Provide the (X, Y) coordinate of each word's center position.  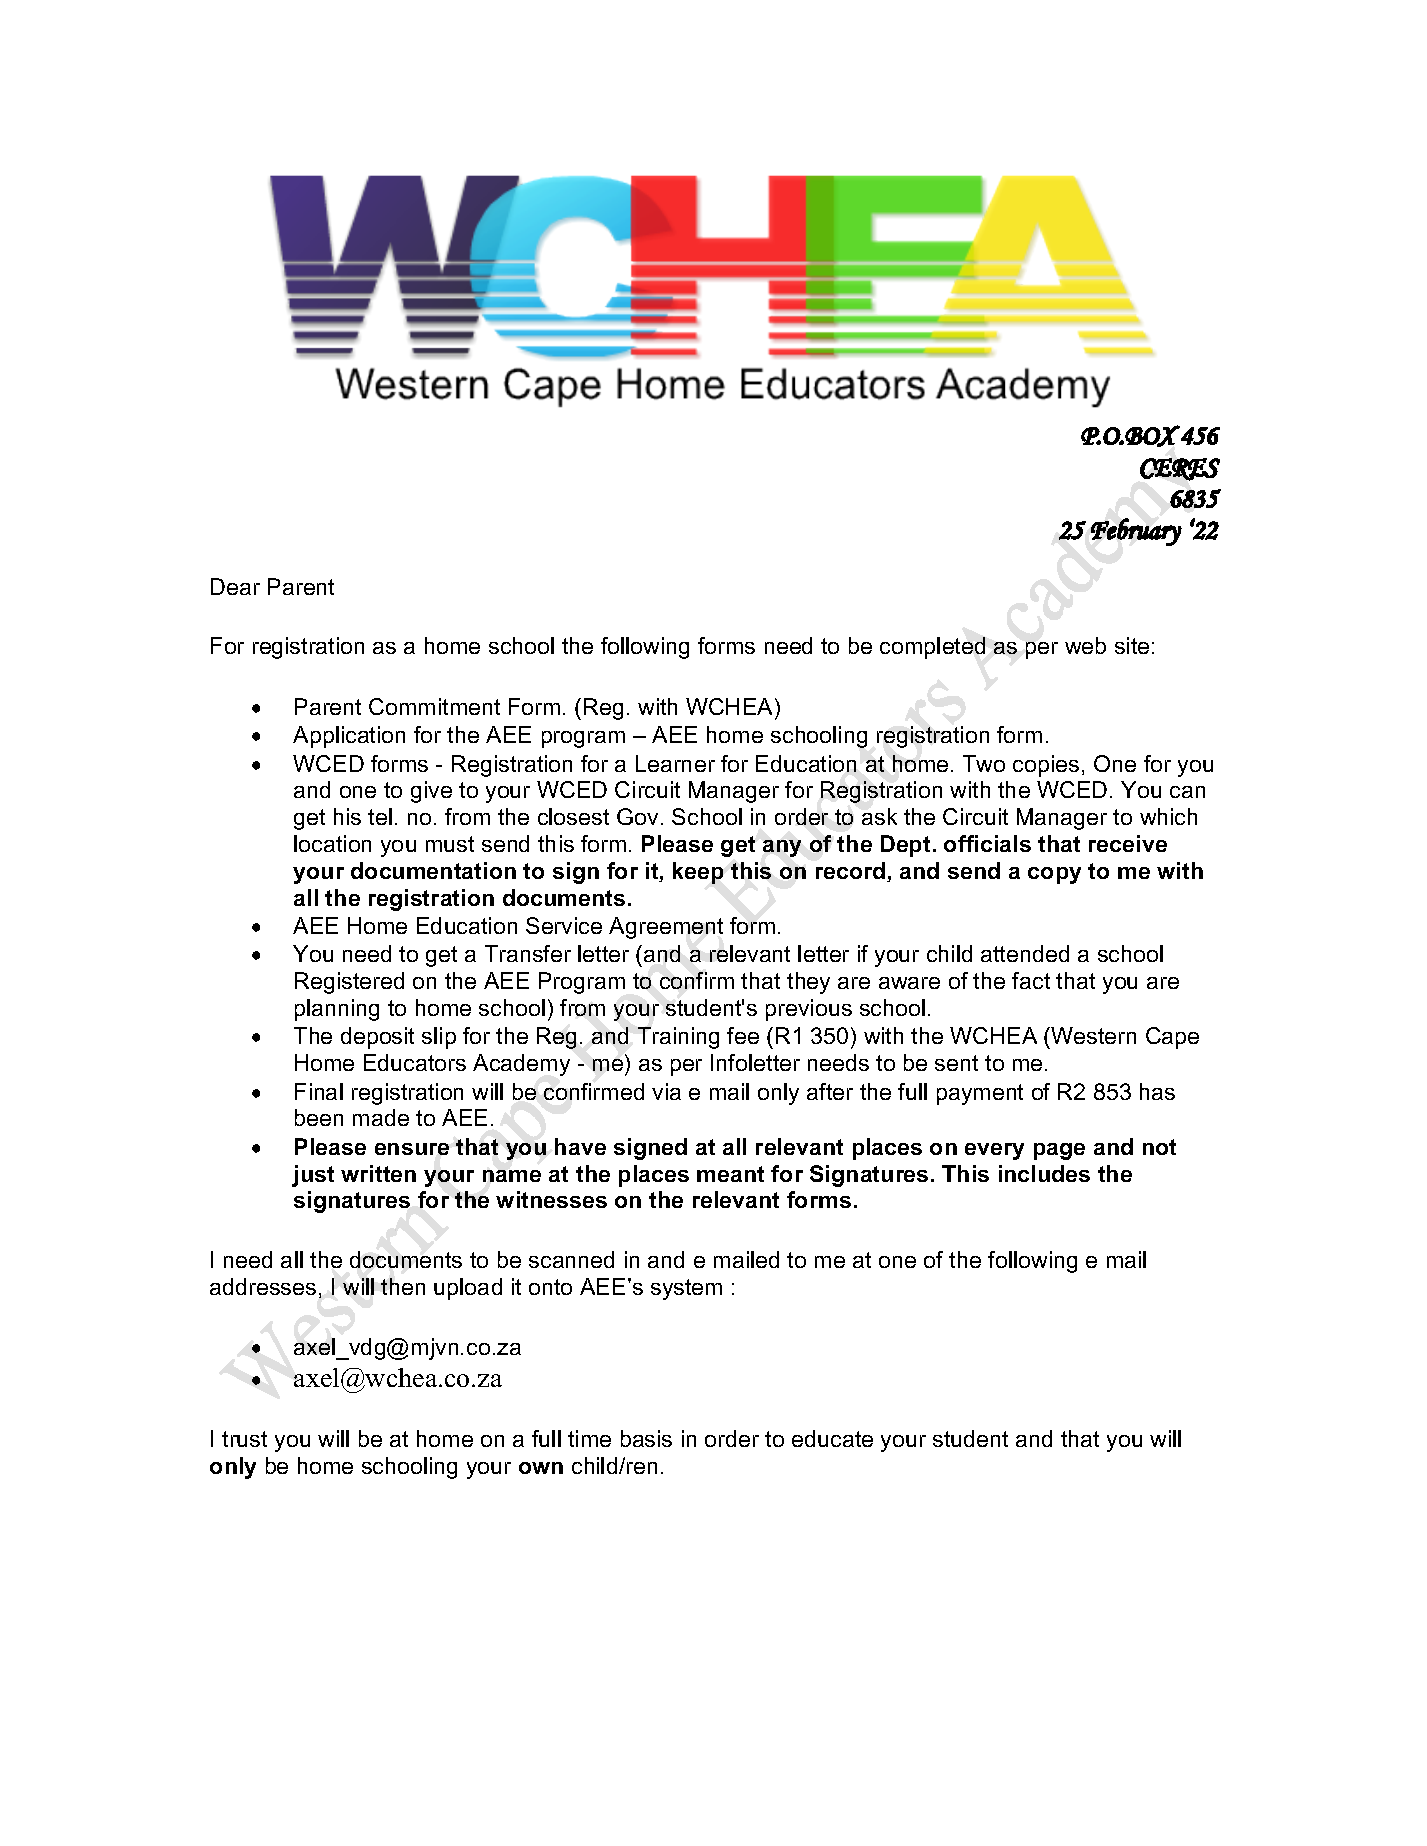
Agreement (666, 928)
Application (349, 737)
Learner (675, 763)
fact (1031, 980)
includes (1044, 1173)
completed (932, 648)
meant (730, 1174)
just (313, 1176)
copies (1046, 766)
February (1136, 532)
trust (244, 1439)
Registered (349, 983)
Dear (235, 586)
